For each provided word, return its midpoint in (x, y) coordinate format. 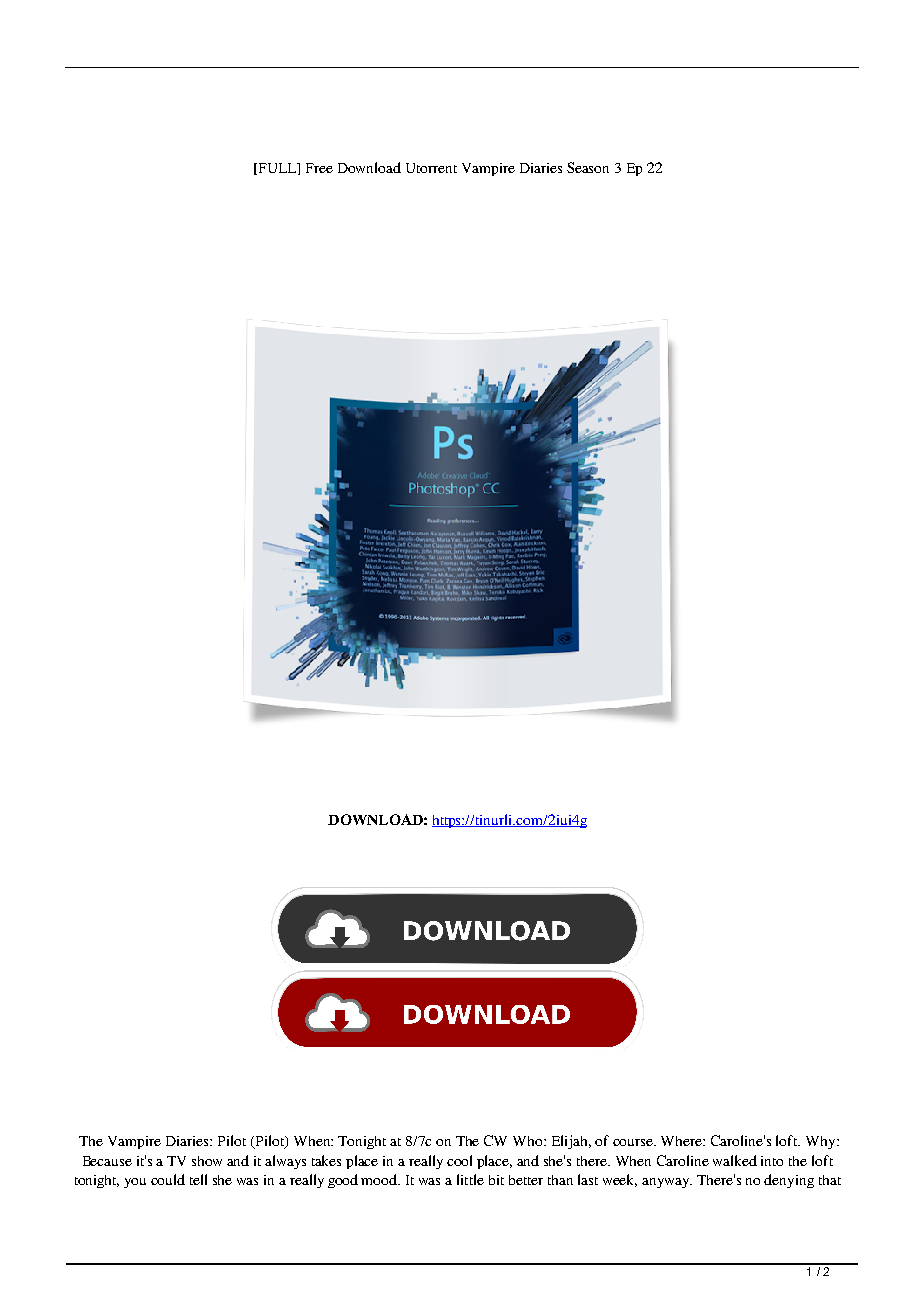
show (207, 1161)
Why (822, 1142)
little (470, 1179)
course (634, 1142)
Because (107, 1161)
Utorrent (431, 168)
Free (319, 168)
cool (459, 1160)
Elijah (571, 1142)
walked (735, 1160)
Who (529, 1141)
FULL (277, 169)
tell (198, 1179)
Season (588, 167)
